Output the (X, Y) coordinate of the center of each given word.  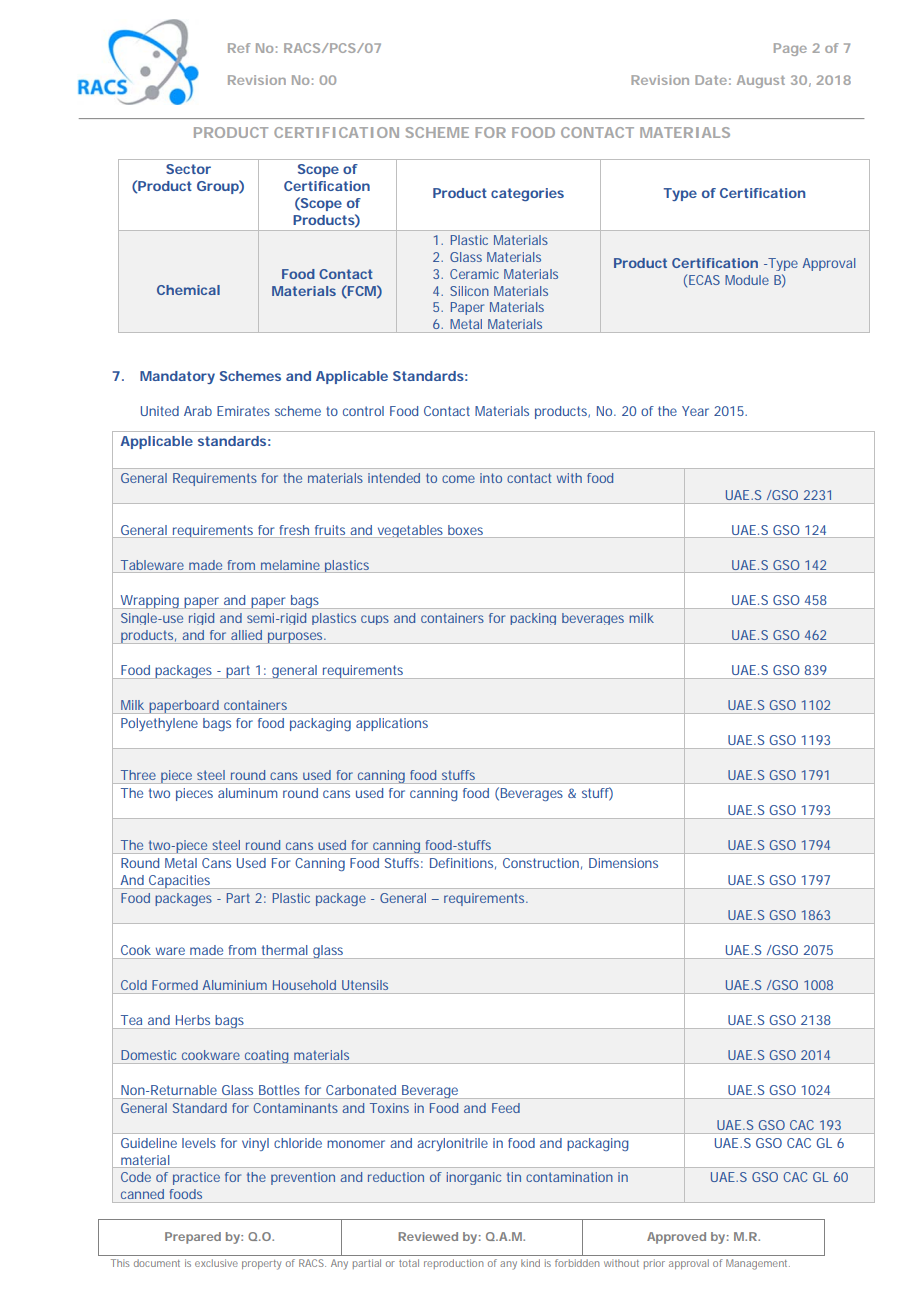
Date (711, 80)
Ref (239, 48)
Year (695, 411)
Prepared (193, 1238)
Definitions (463, 864)
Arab (198, 411)
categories (527, 194)
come (458, 479)
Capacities (180, 882)
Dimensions (623, 863)
